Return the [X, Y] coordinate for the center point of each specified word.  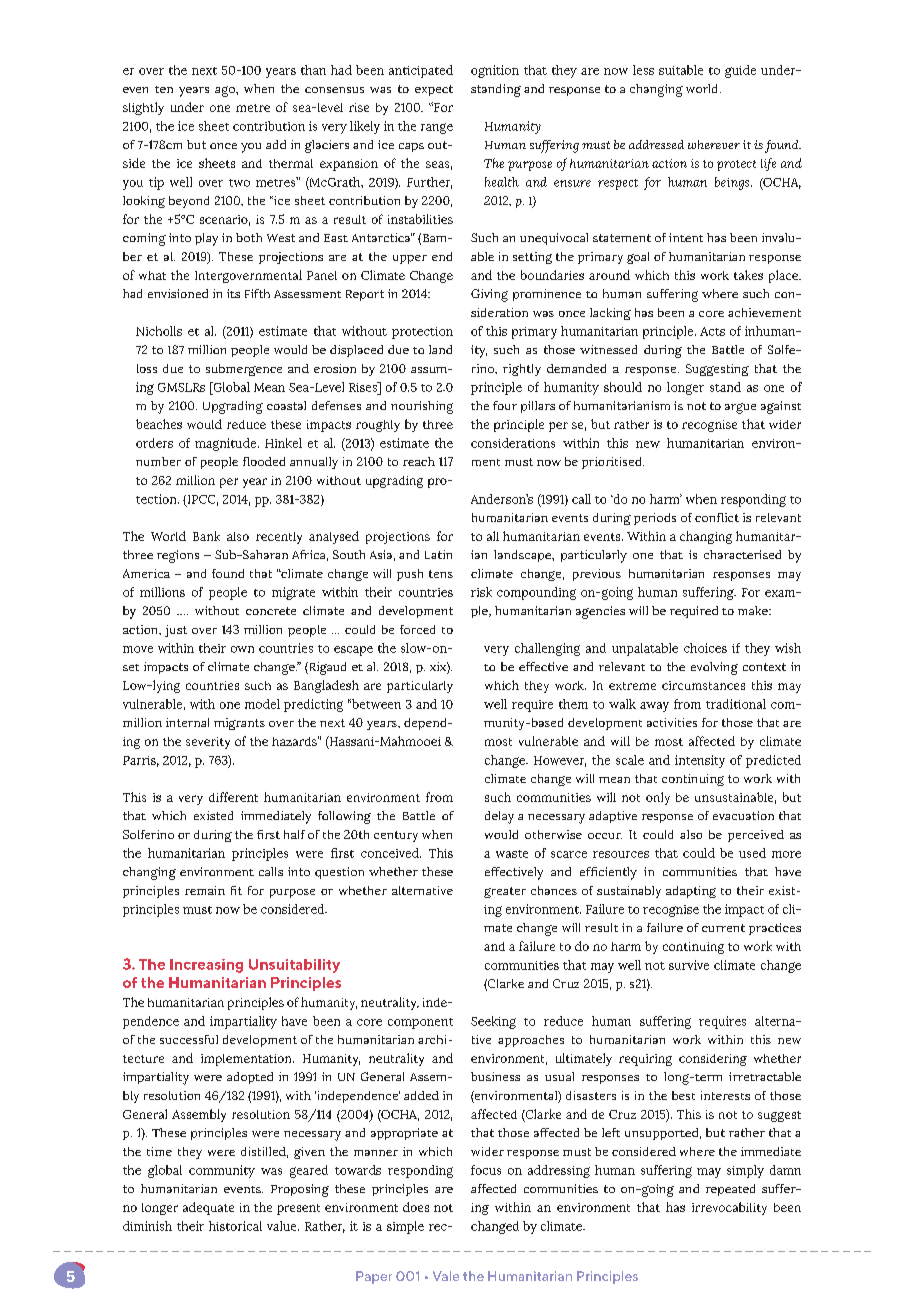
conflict [717, 517]
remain [205, 890]
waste [512, 854]
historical [235, 1226]
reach [419, 461]
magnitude [227, 444]
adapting [691, 892]
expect [434, 90]
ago [226, 91]
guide [740, 71]
